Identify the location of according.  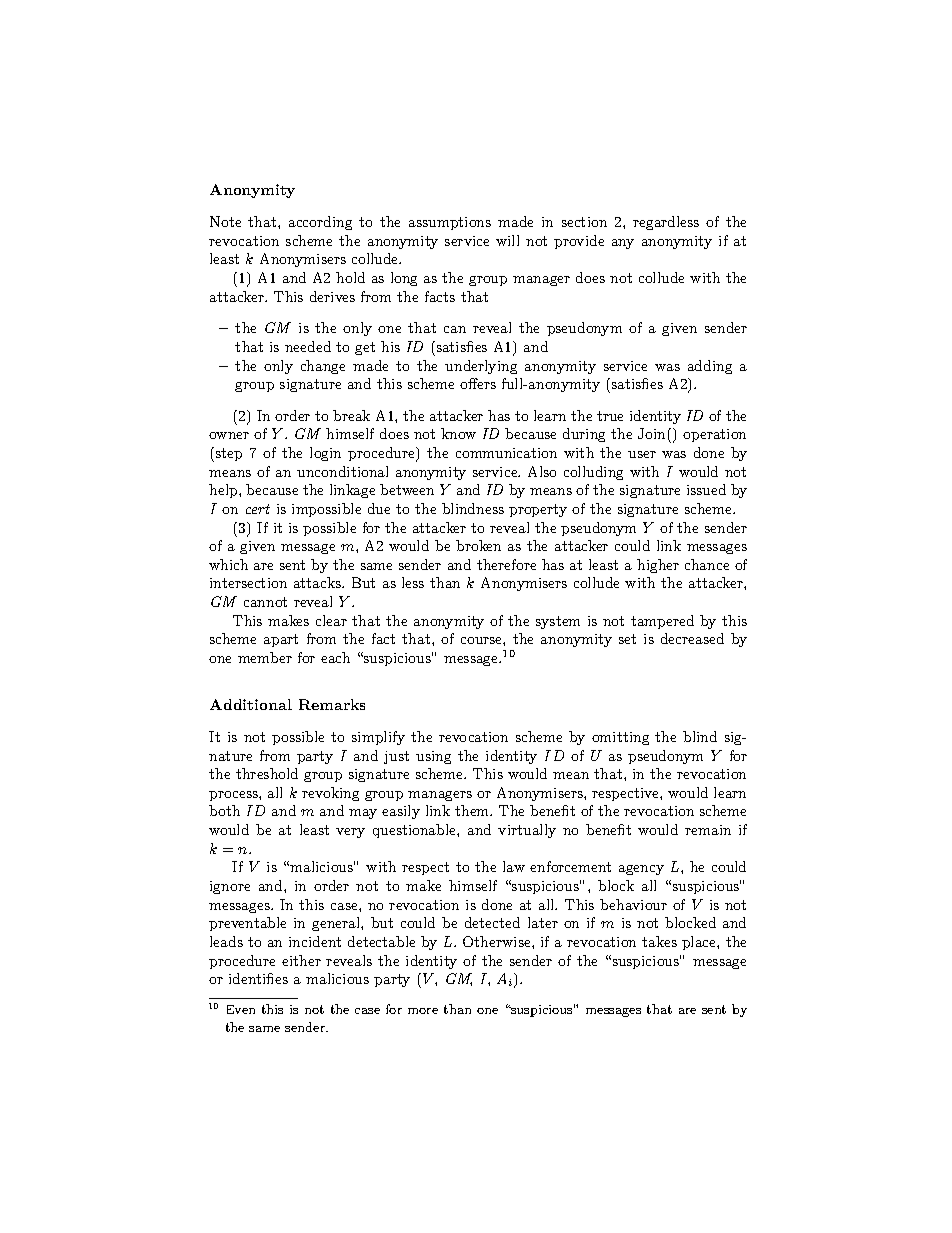
(320, 223).
